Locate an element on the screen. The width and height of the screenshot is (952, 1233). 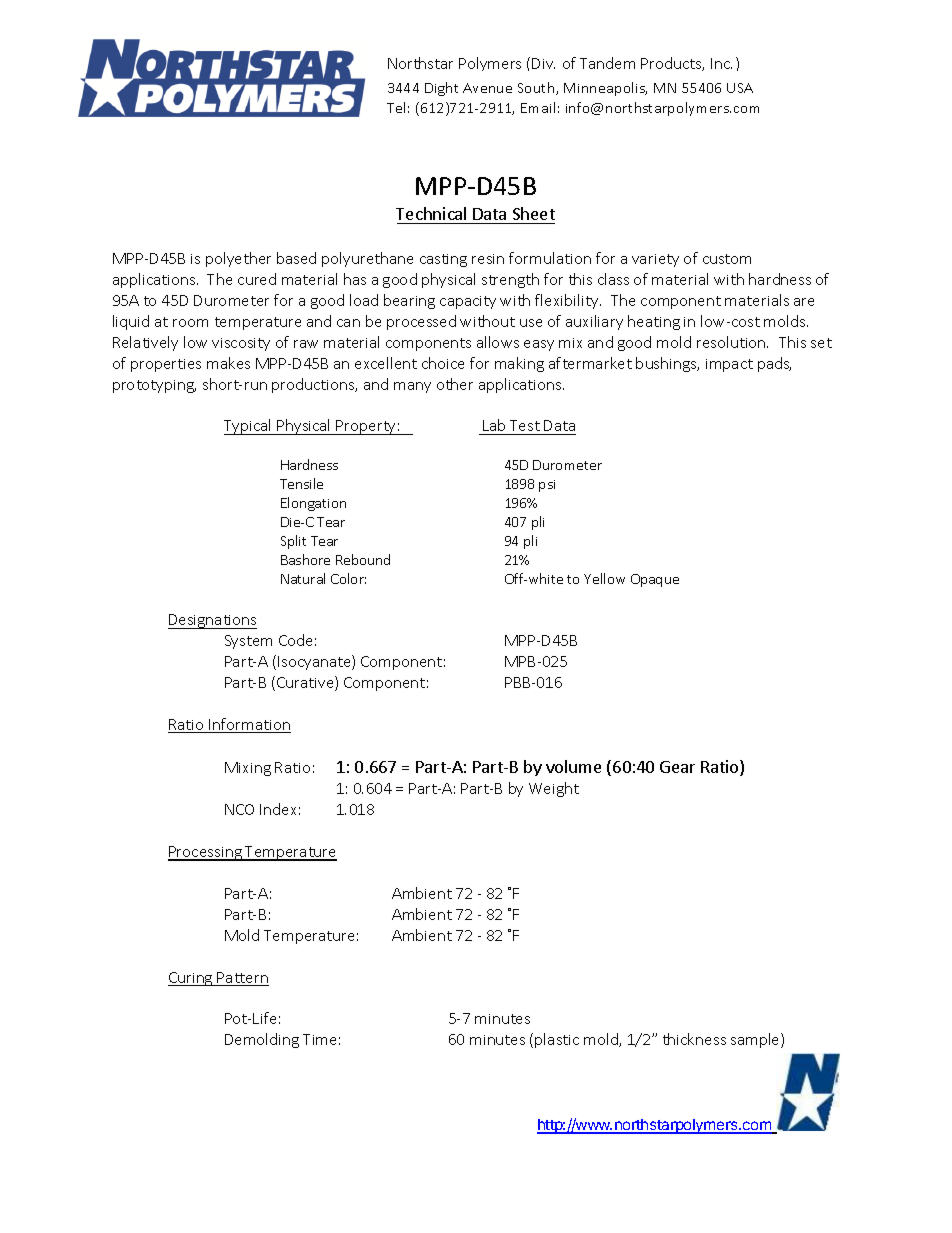
makes is located at coordinates (228, 363).
